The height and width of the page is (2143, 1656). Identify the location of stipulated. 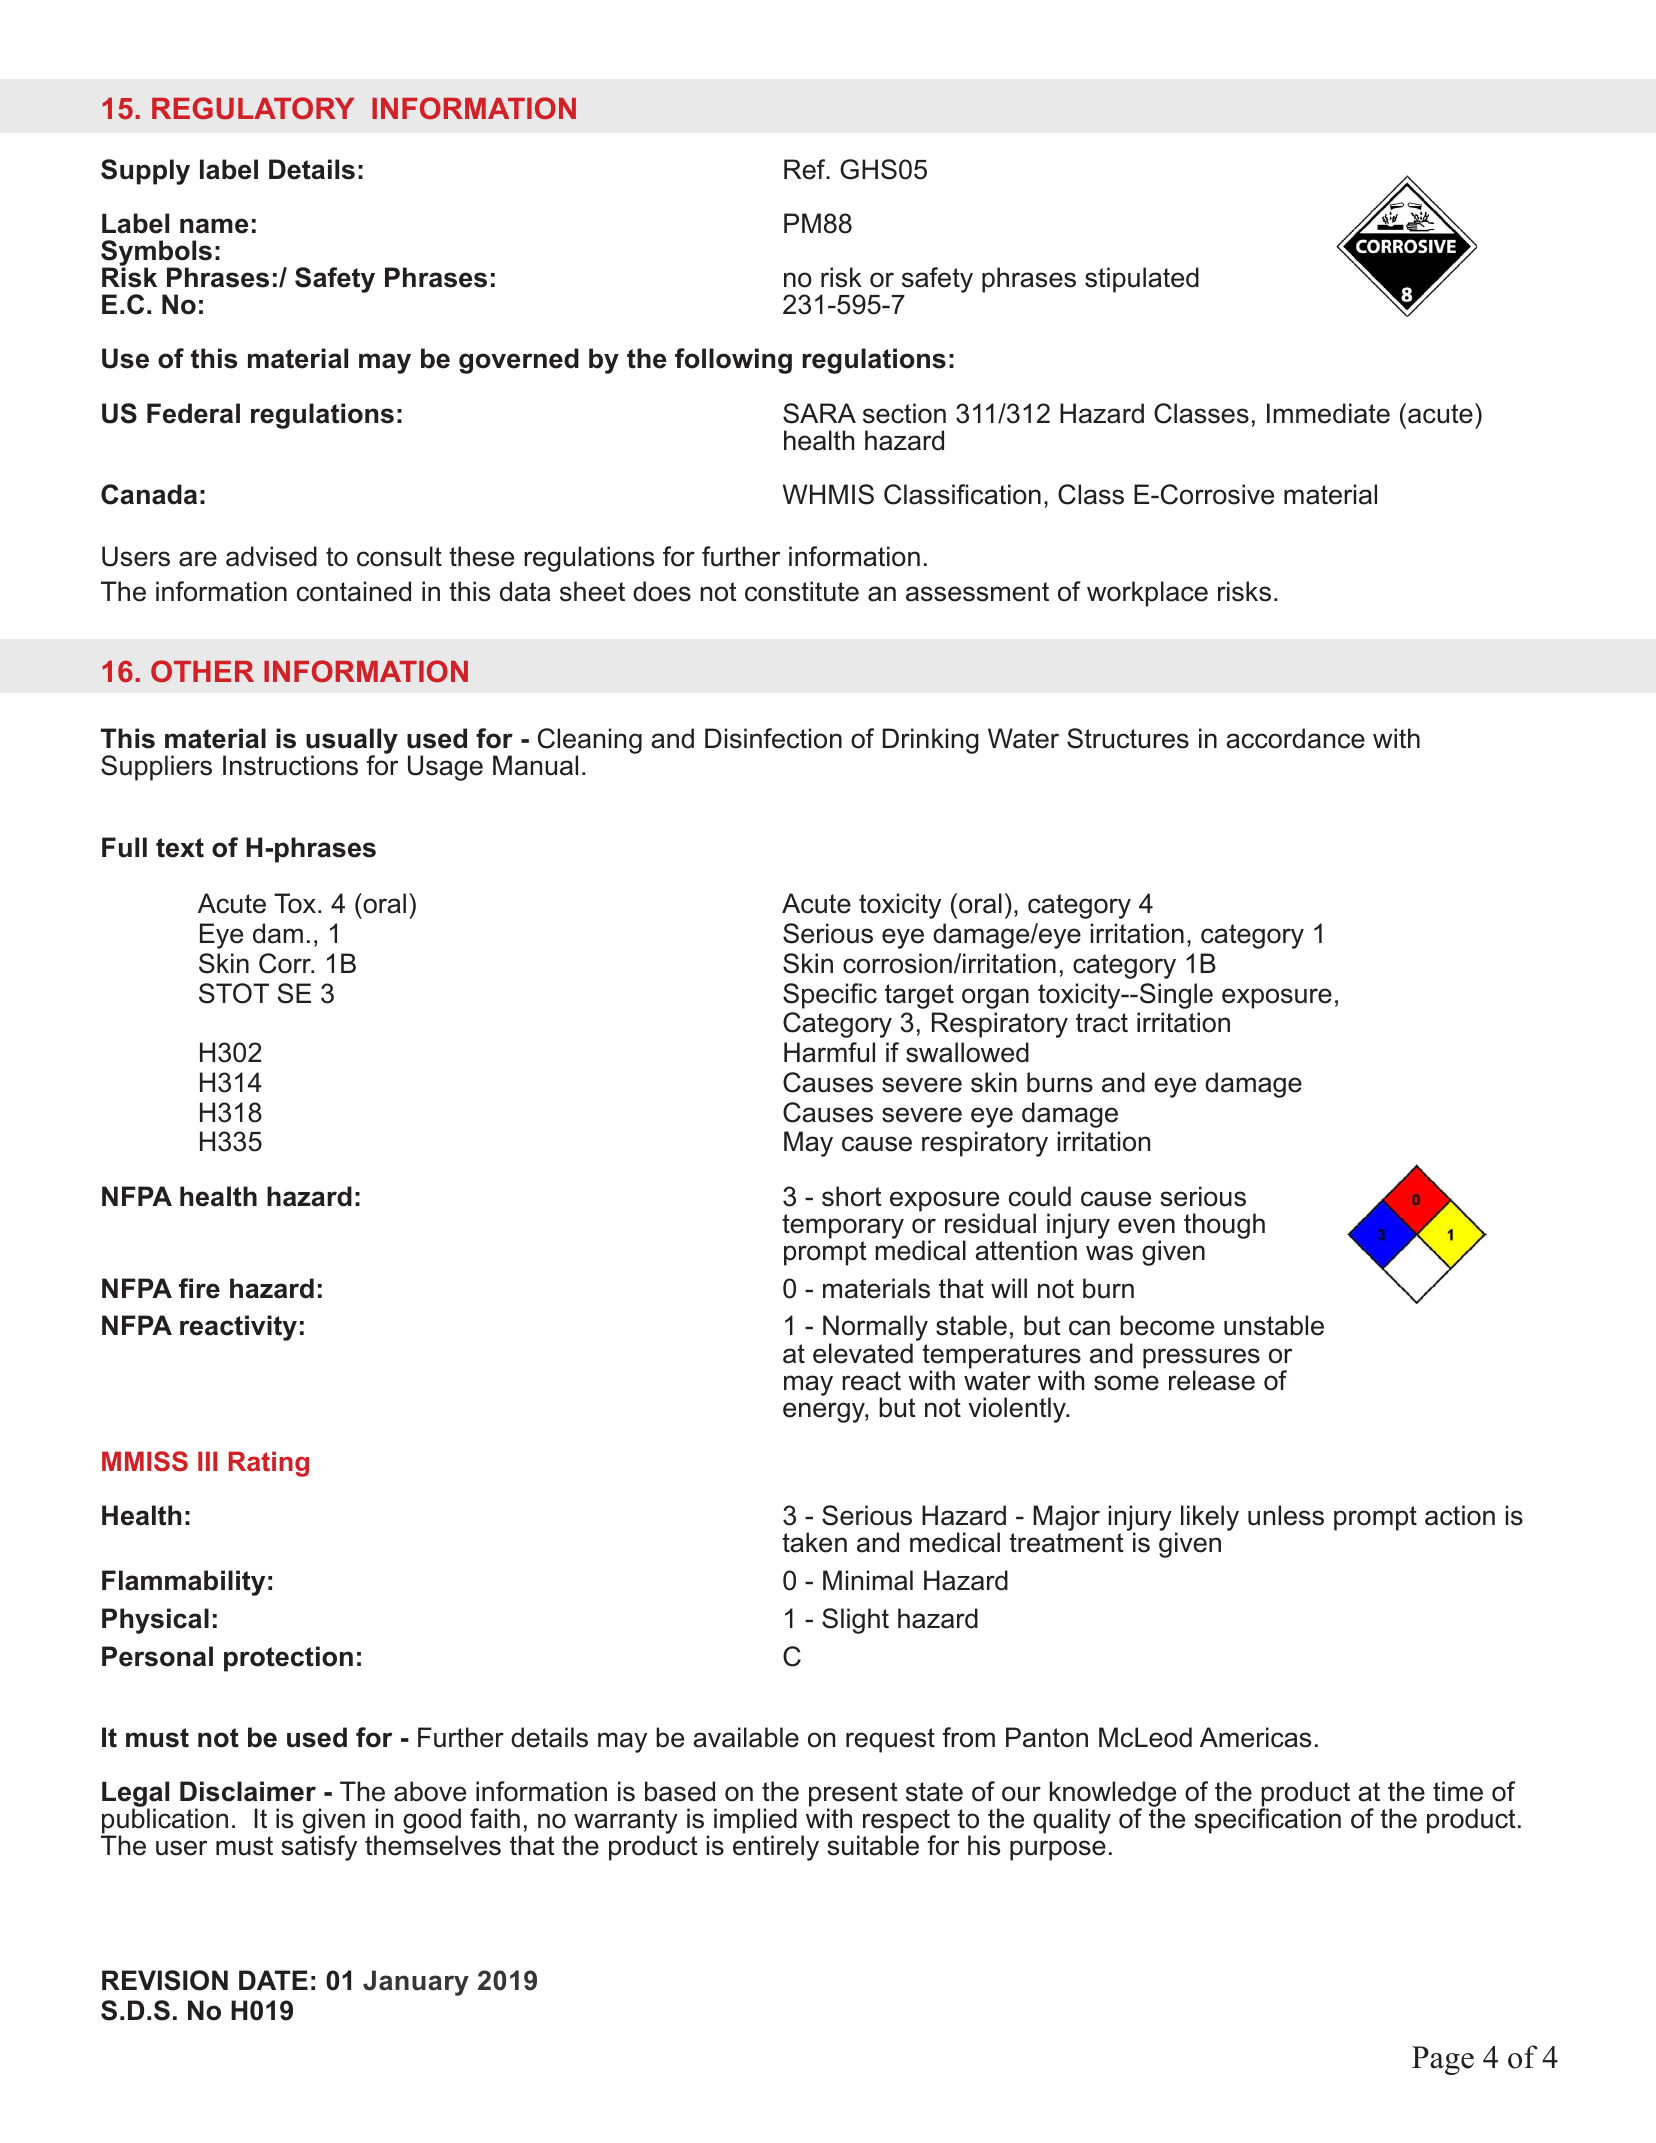
(1142, 280).
